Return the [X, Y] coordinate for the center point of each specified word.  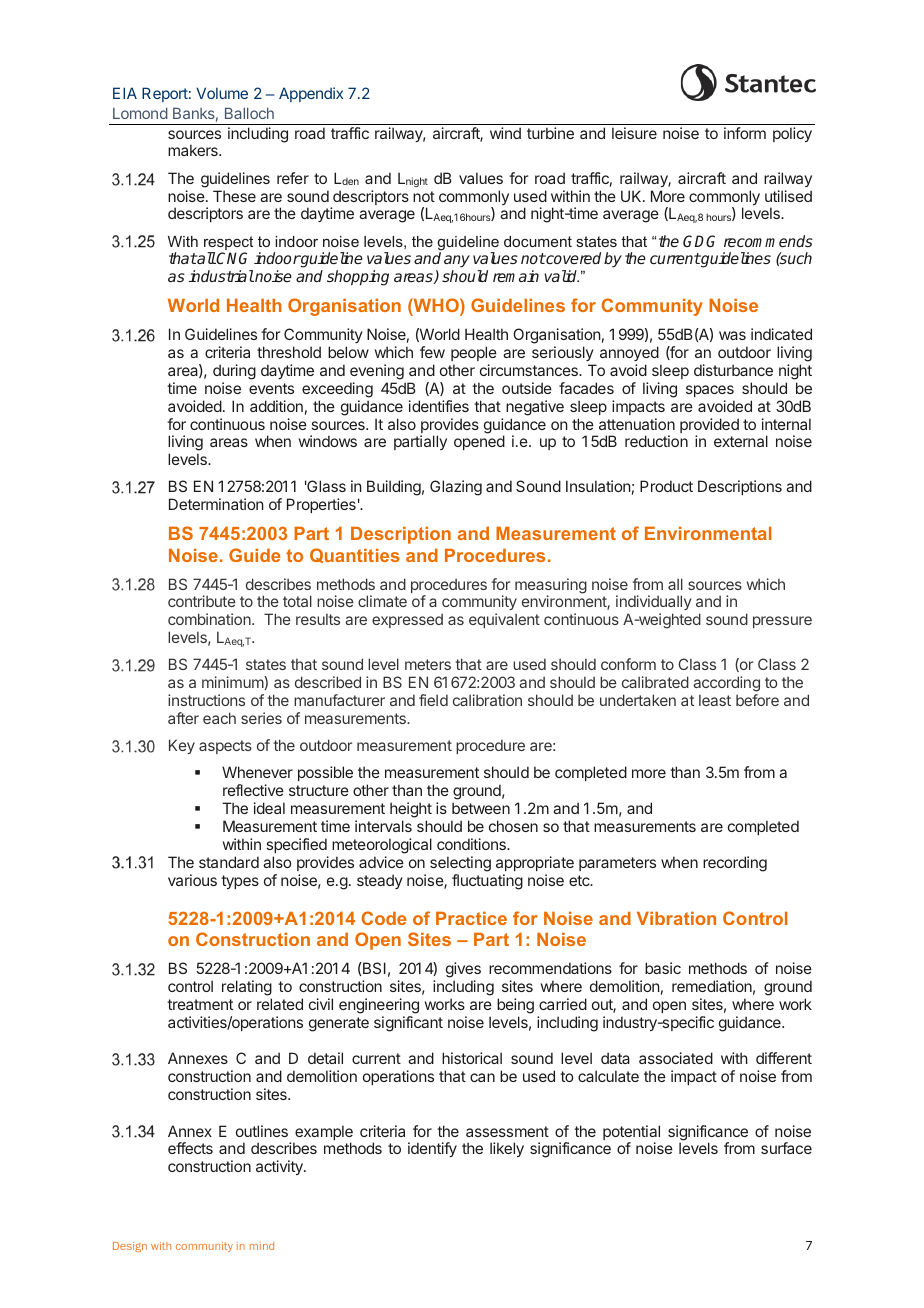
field [433, 700]
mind [262, 1246]
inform [745, 133]
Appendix [311, 94]
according [726, 685]
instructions [206, 700]
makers [194, 150]
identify [432, 1149]
